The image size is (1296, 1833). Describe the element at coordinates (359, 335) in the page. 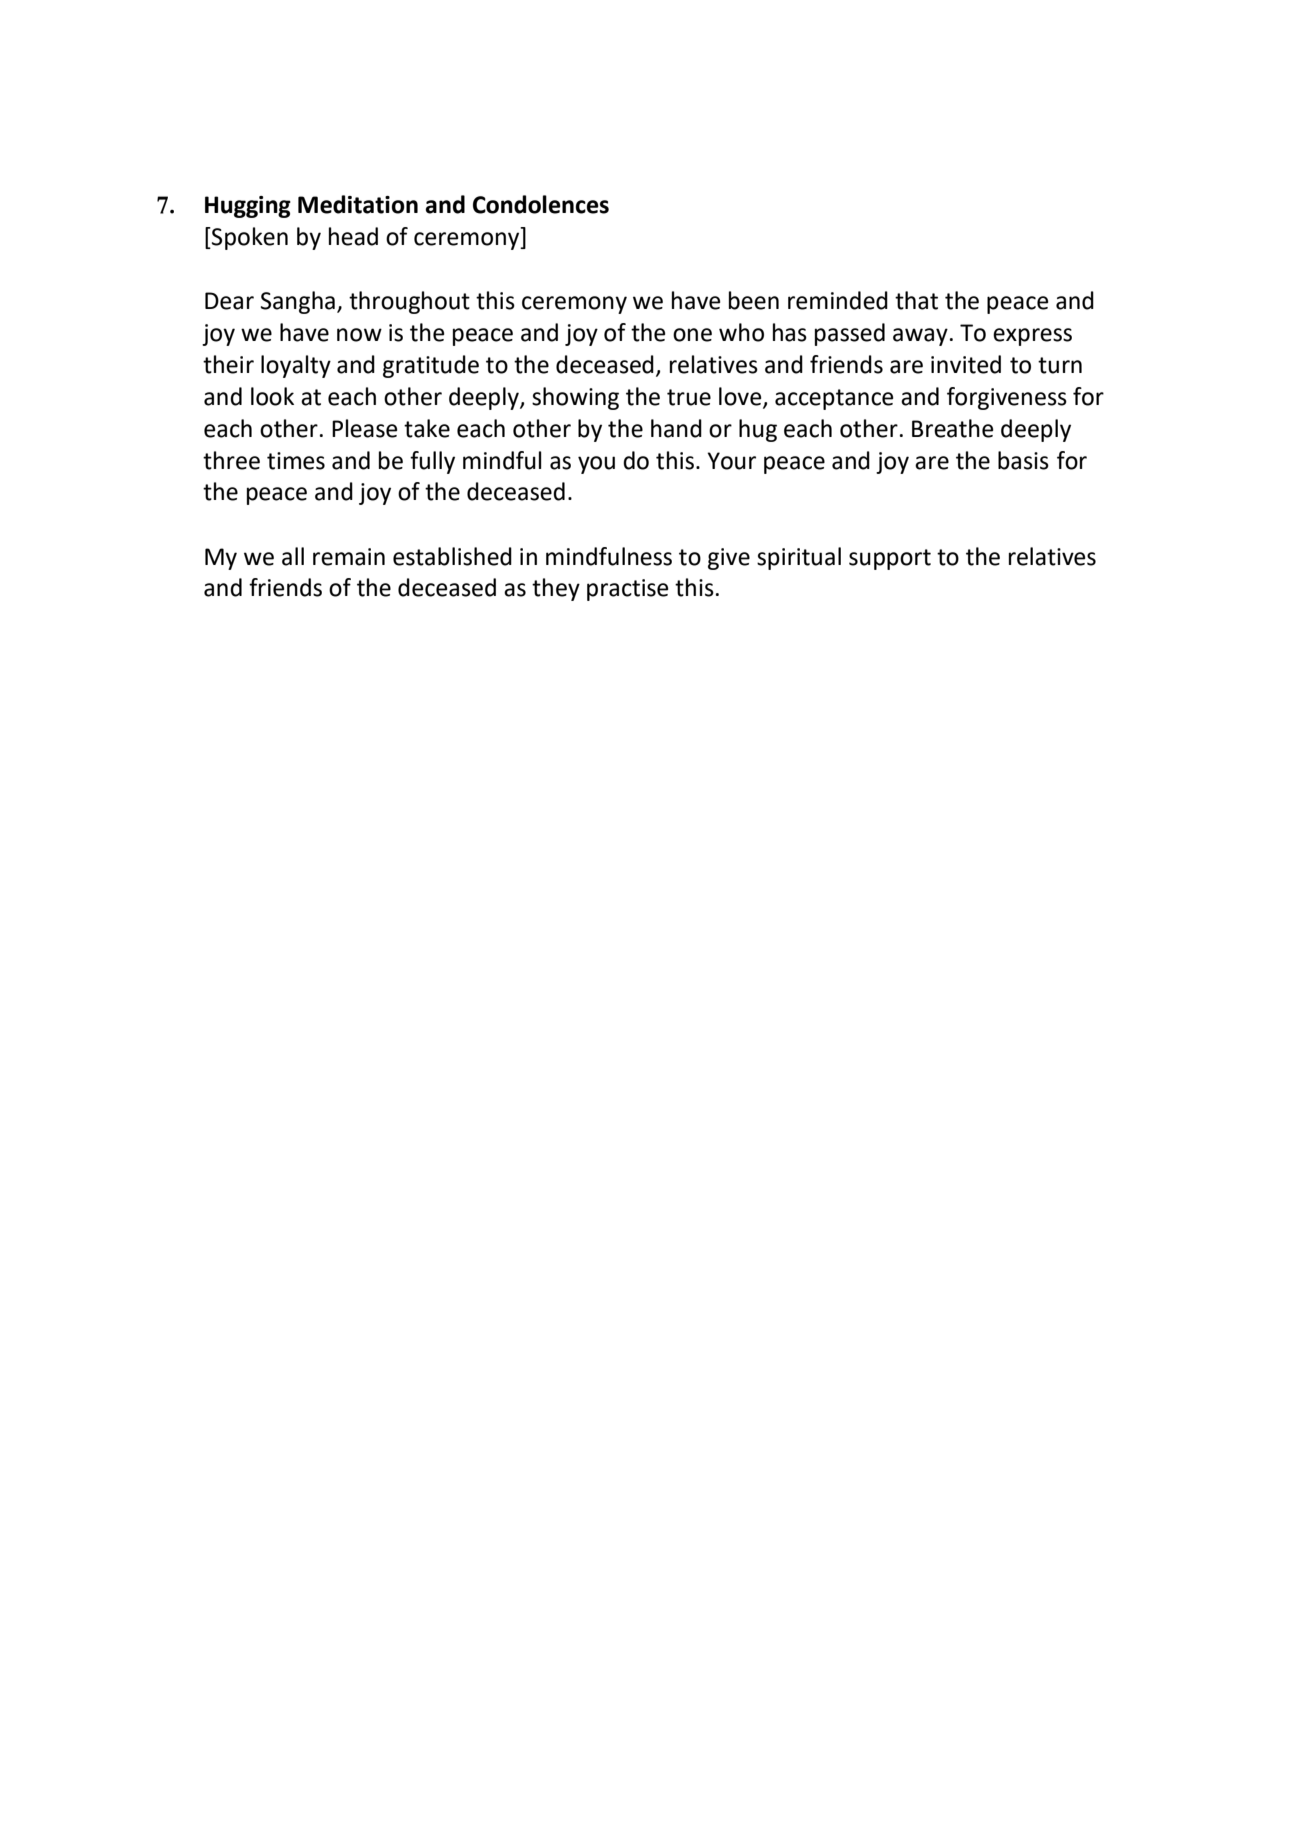

I see `now` at that location.
